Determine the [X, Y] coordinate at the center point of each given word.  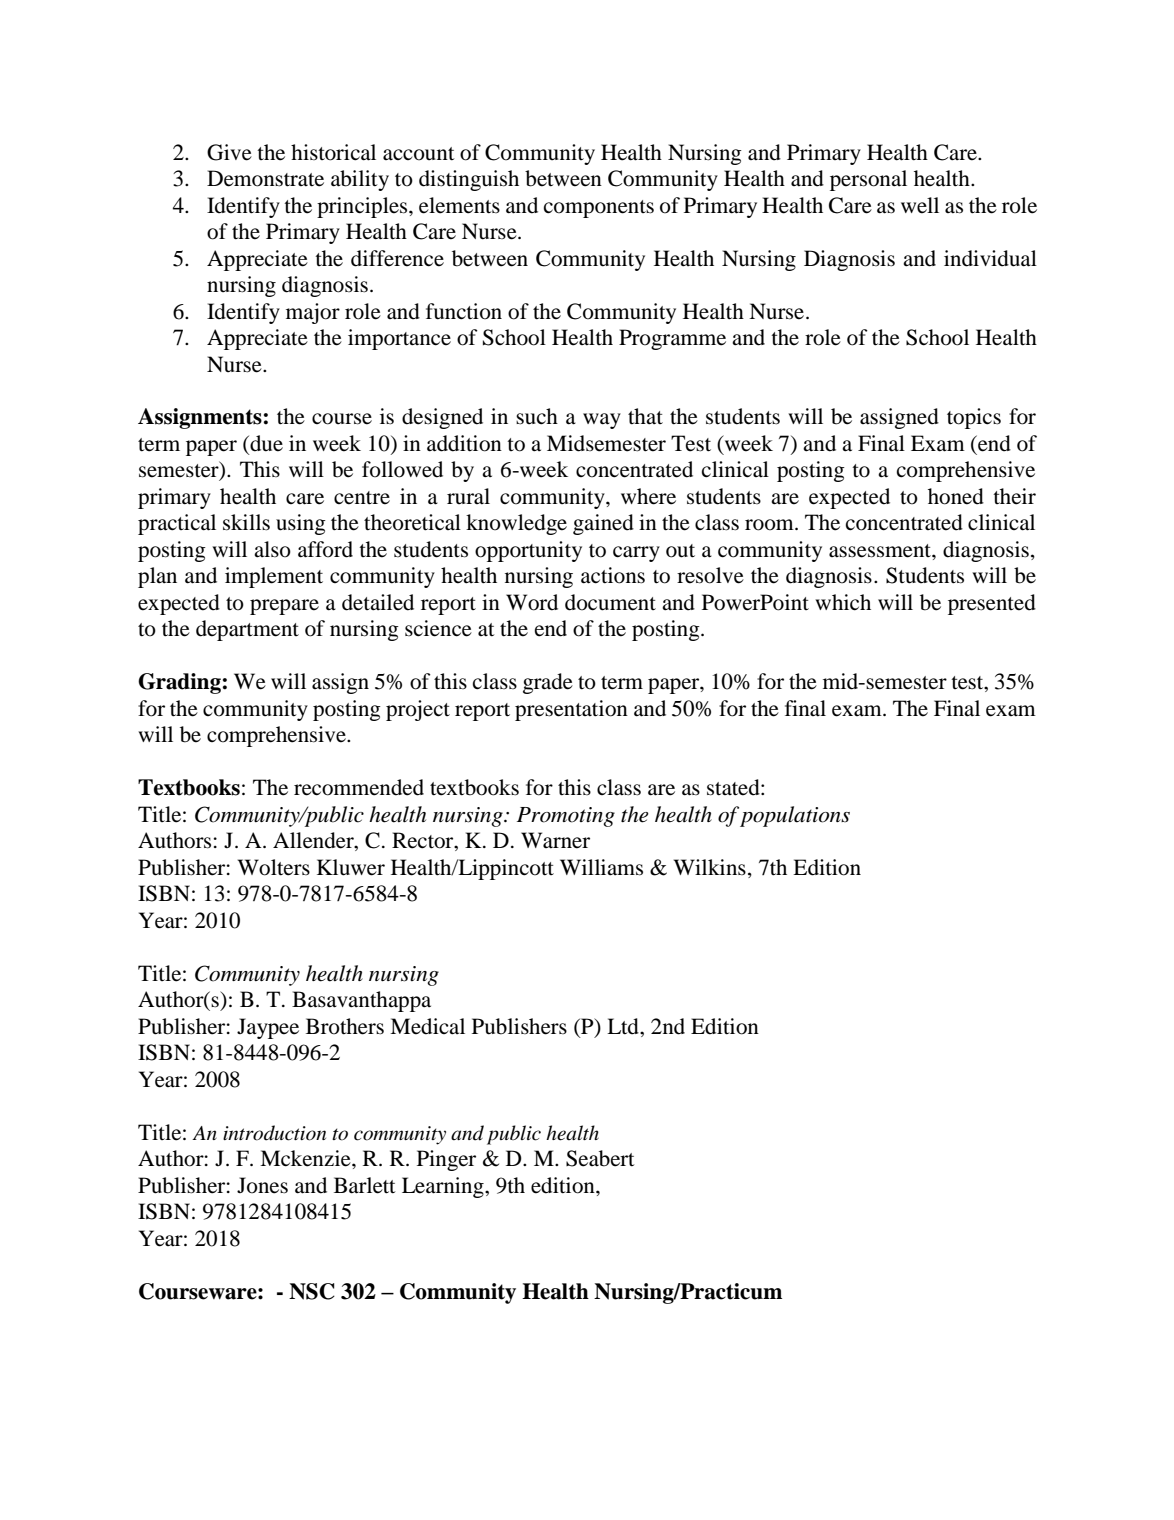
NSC [312, 1291]
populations [795, 816]
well [920, 205]
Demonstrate [265, 178]
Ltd [624, 1026]
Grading [179, 683]
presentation [571, 710]
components [599, 209]
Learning [444, 1187]
